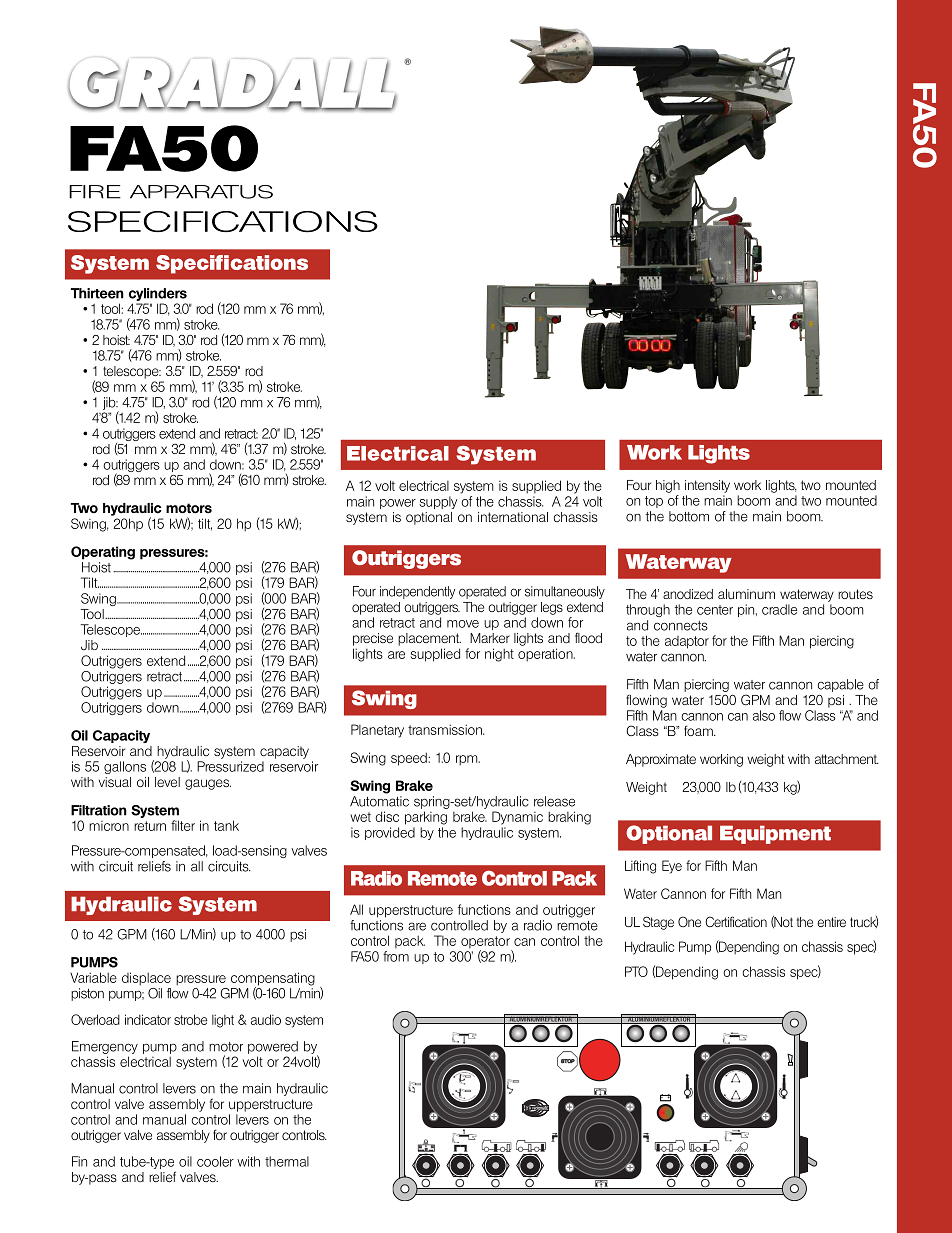 This image has width=952, height=1233. I want to click on gallons, so click(125, 767).
